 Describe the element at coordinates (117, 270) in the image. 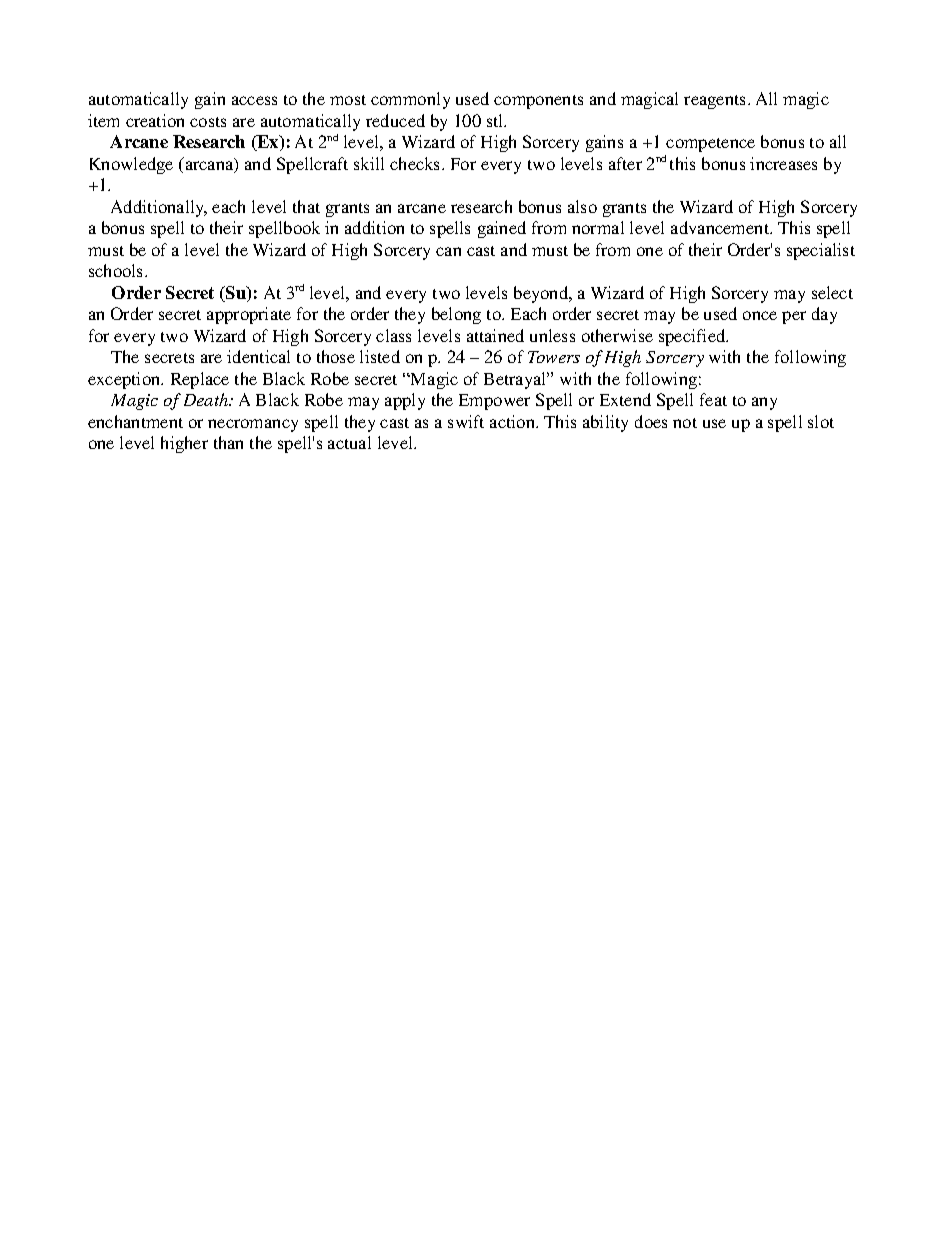

I see `schools` at that location.
